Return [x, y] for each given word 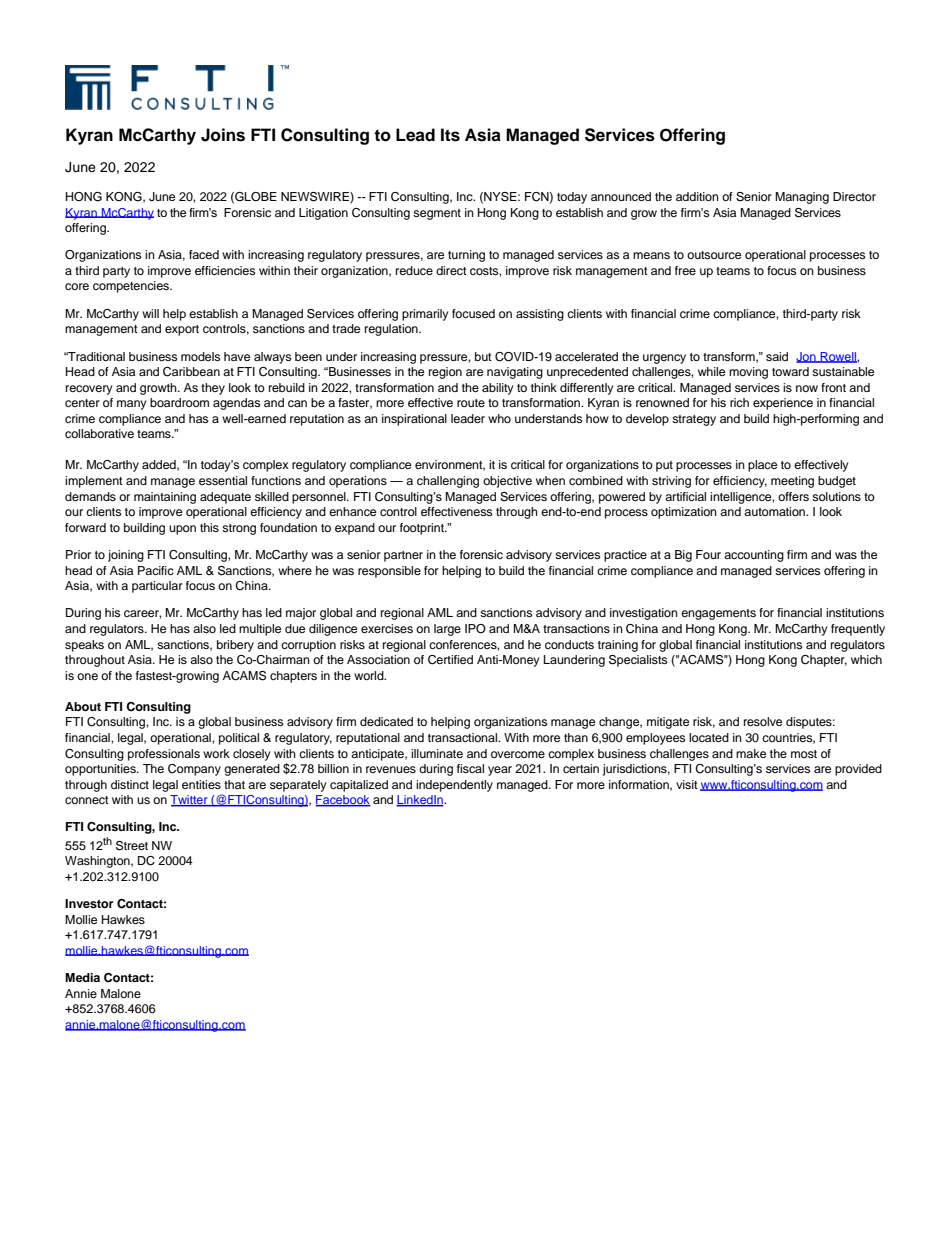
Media [82, 977]
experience [783, 404]
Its [450, 135]
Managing [802, 198]
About [83, 706]
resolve [763, 721]
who [499, 418]
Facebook [343, 801]
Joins [223, 135]
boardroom [179, 402]
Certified [450, 660]
